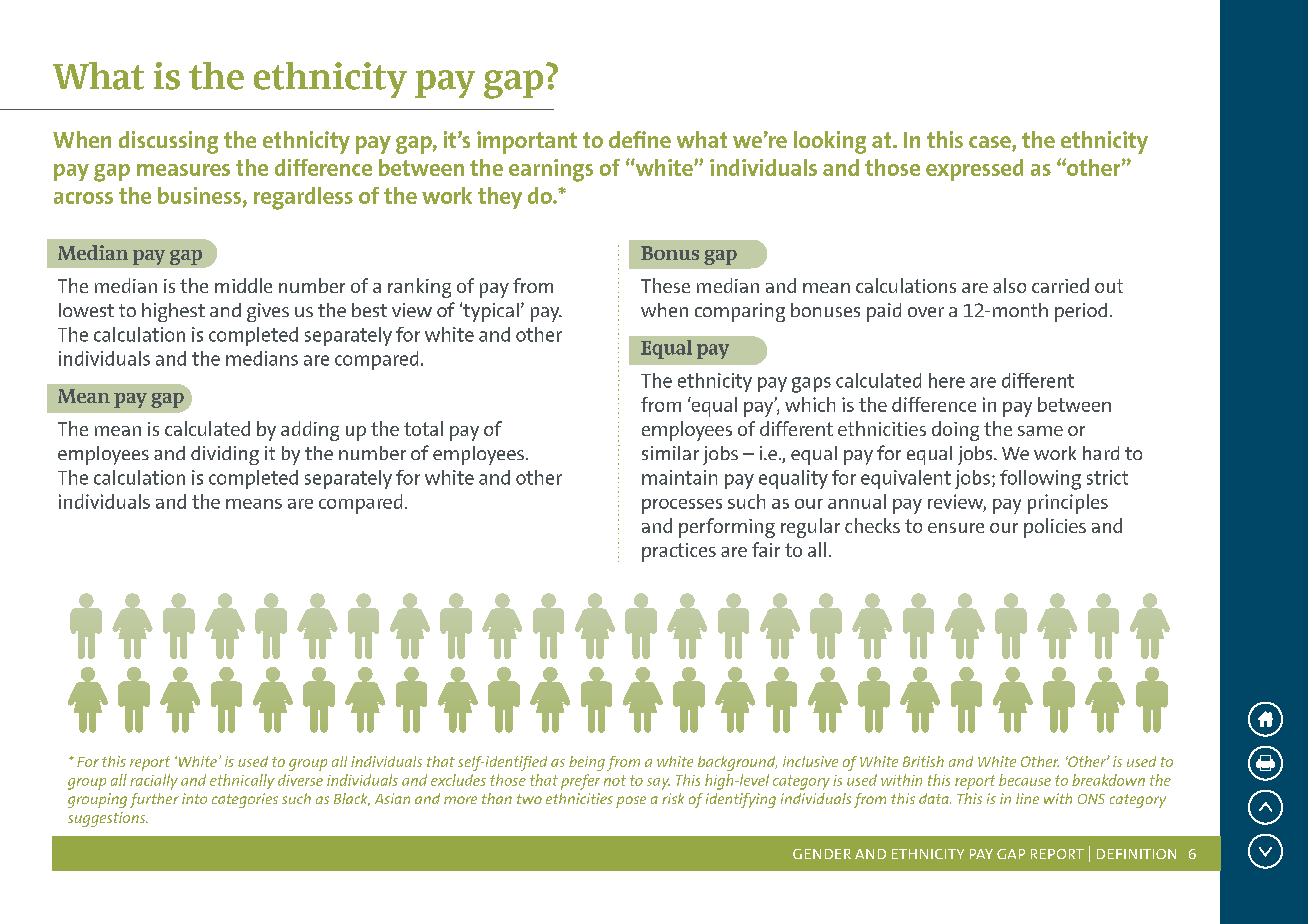 Image resolution: width=1308 pixels, height=924 pixels. What do you see at coordinates (947, 380) in the screenshot?
I see `here` at bounding box center [947, 380].
